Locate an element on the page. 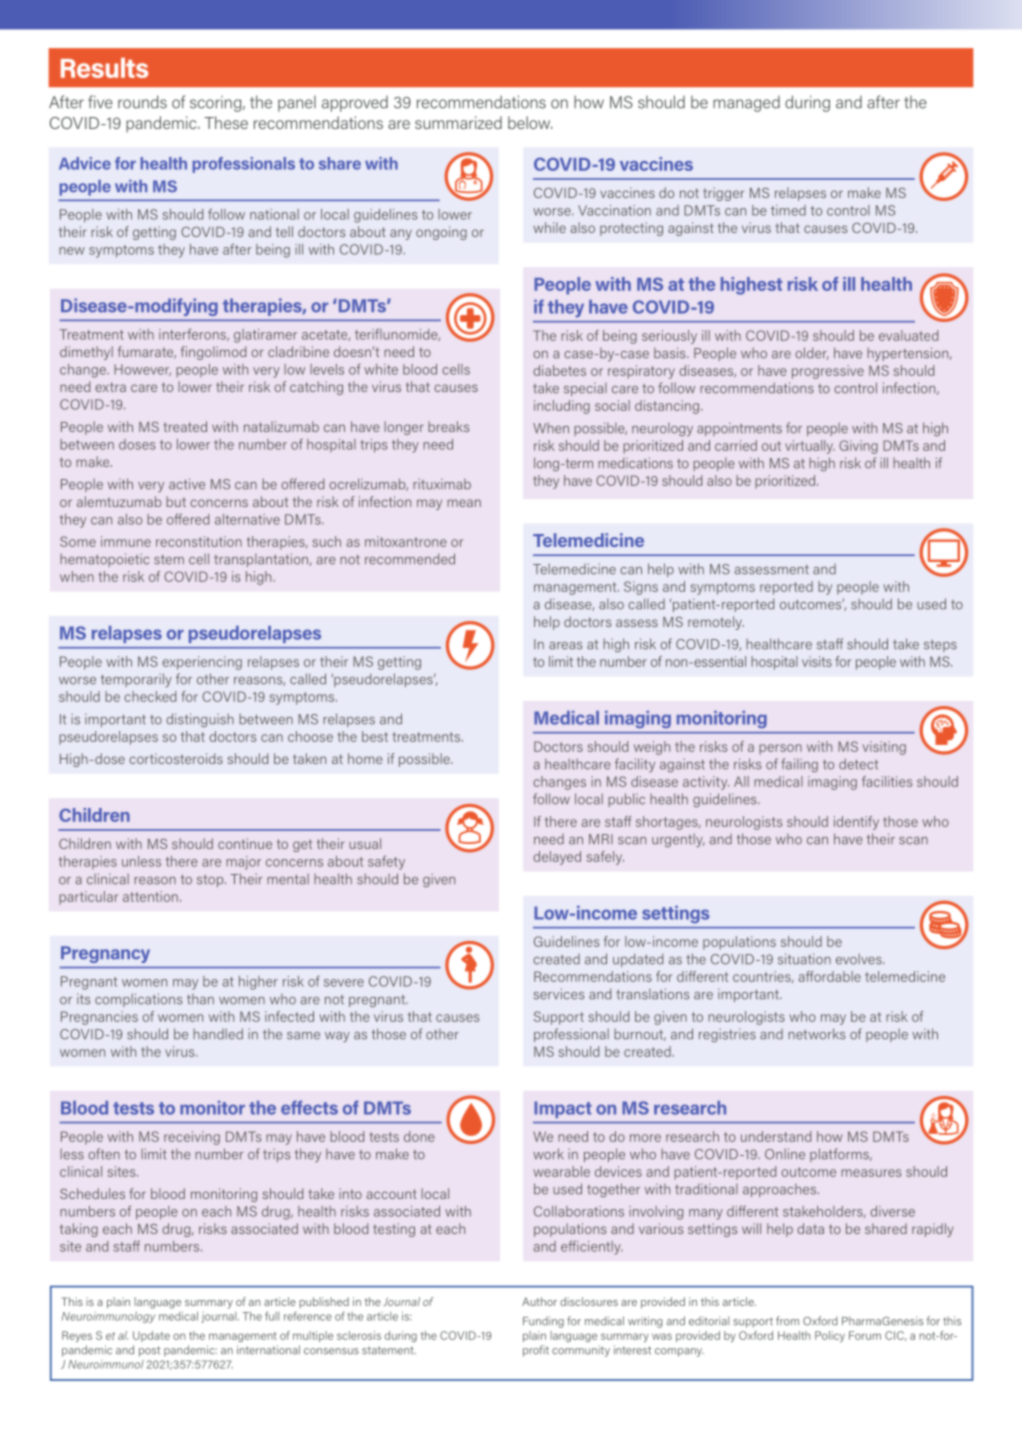 The height and width of the image is (1446, 1022). distinguish is located at coordinates (200, 720).
